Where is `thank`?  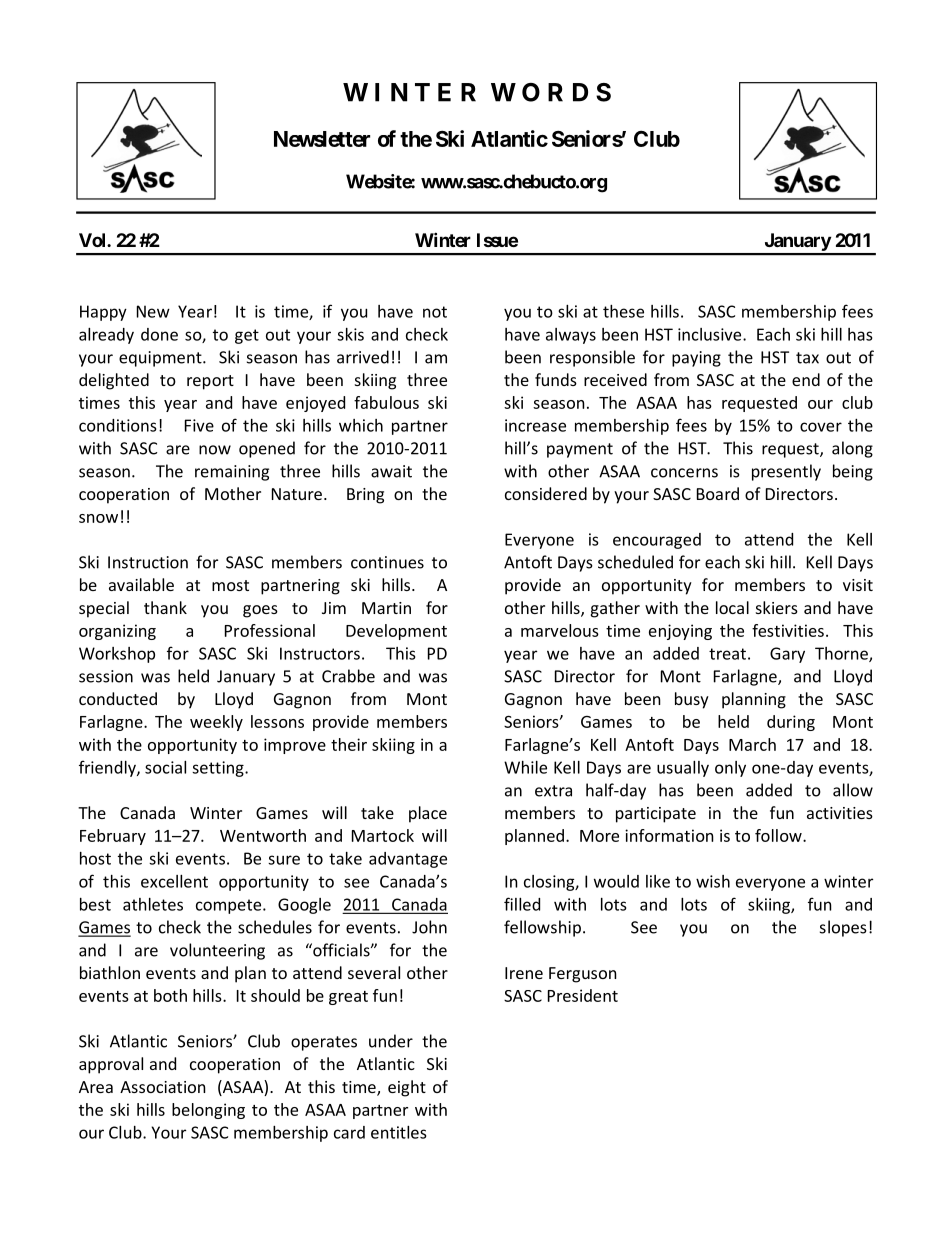 thank is located at coordinates (165, 607).
